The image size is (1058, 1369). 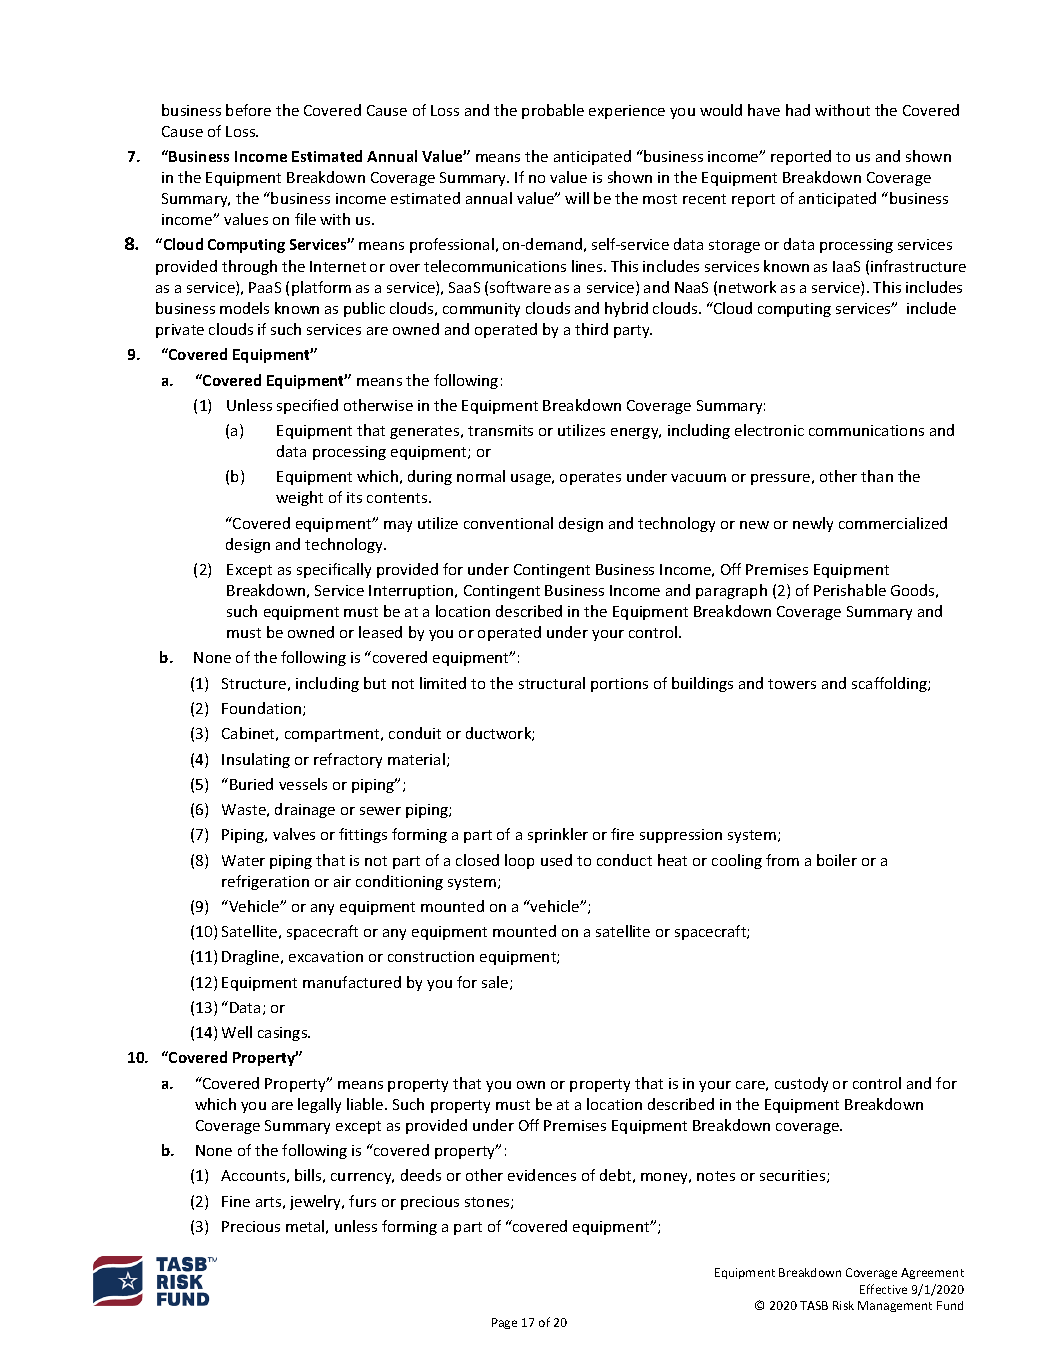 What do you see at coordinates (798, 110) in the screenshot?
I see `had` at bounding box center [798, 110].
